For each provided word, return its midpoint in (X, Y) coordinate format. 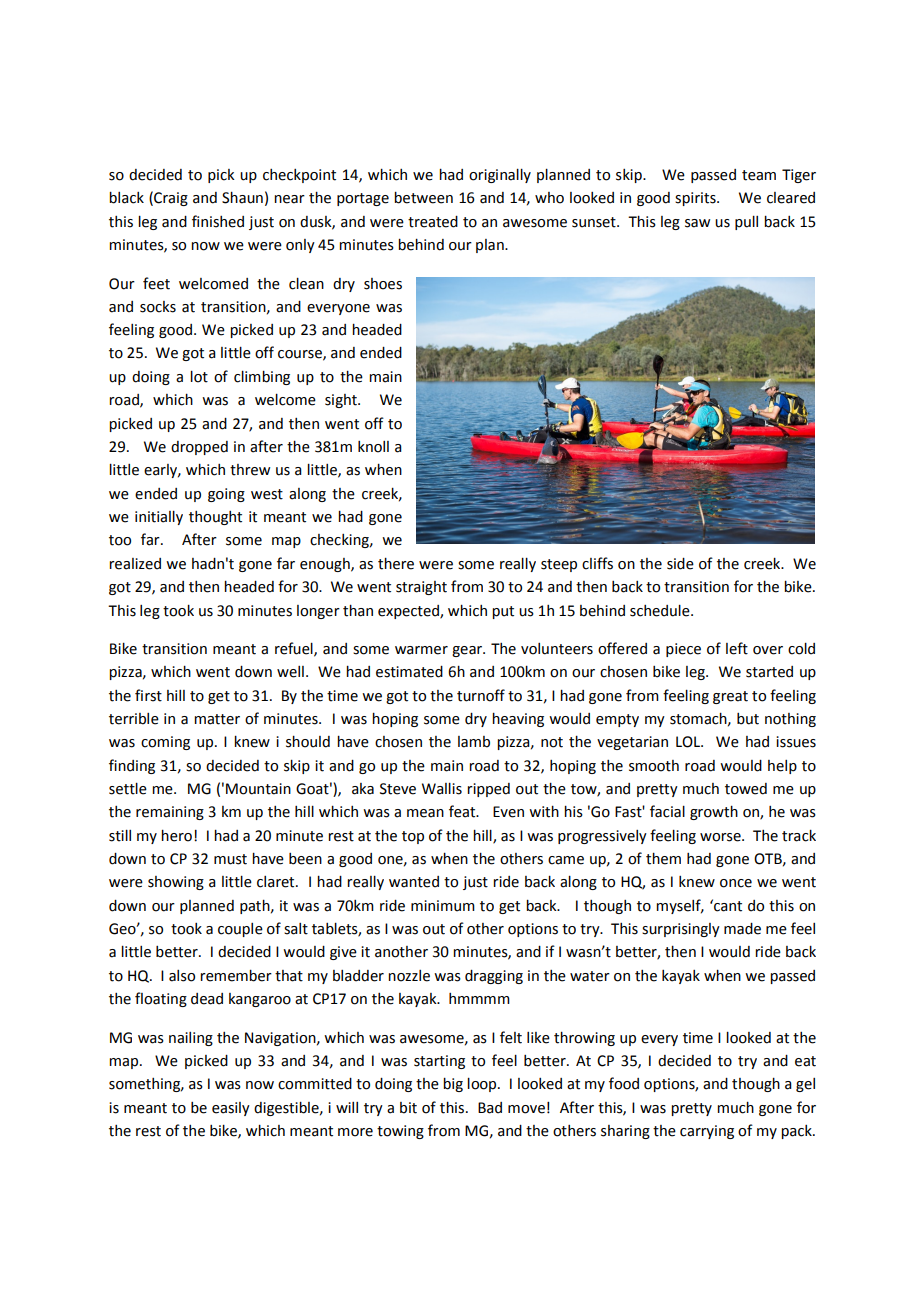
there (396, 564)
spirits (696, 199)
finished (218, 221)
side (680, 564)
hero (176, 836)
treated (433, 222)
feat (463, 811)
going (226, 495)
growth (714, 813)
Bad (490, 1108)
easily (231, 1109)
